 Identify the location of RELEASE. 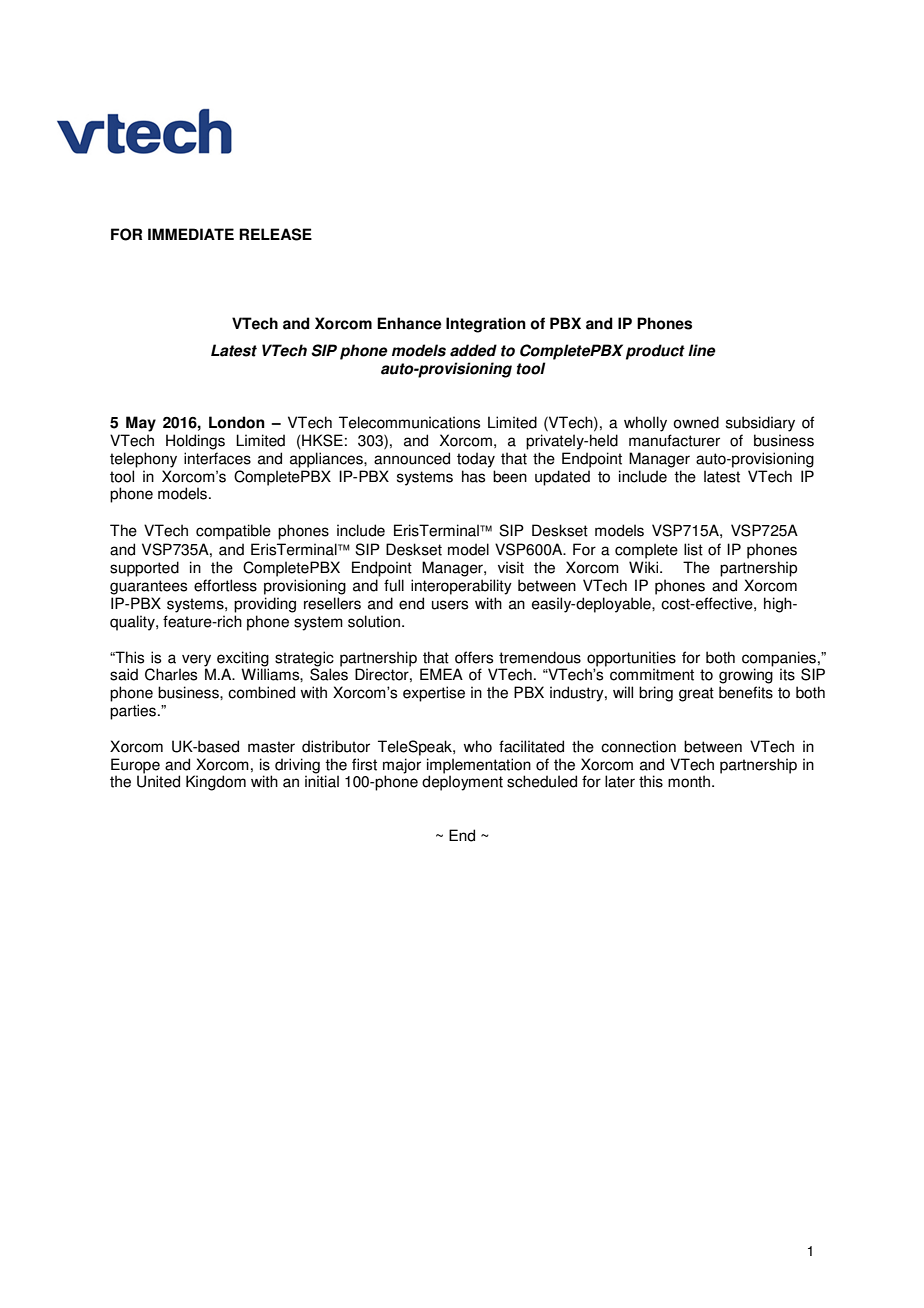
(275, 234).
